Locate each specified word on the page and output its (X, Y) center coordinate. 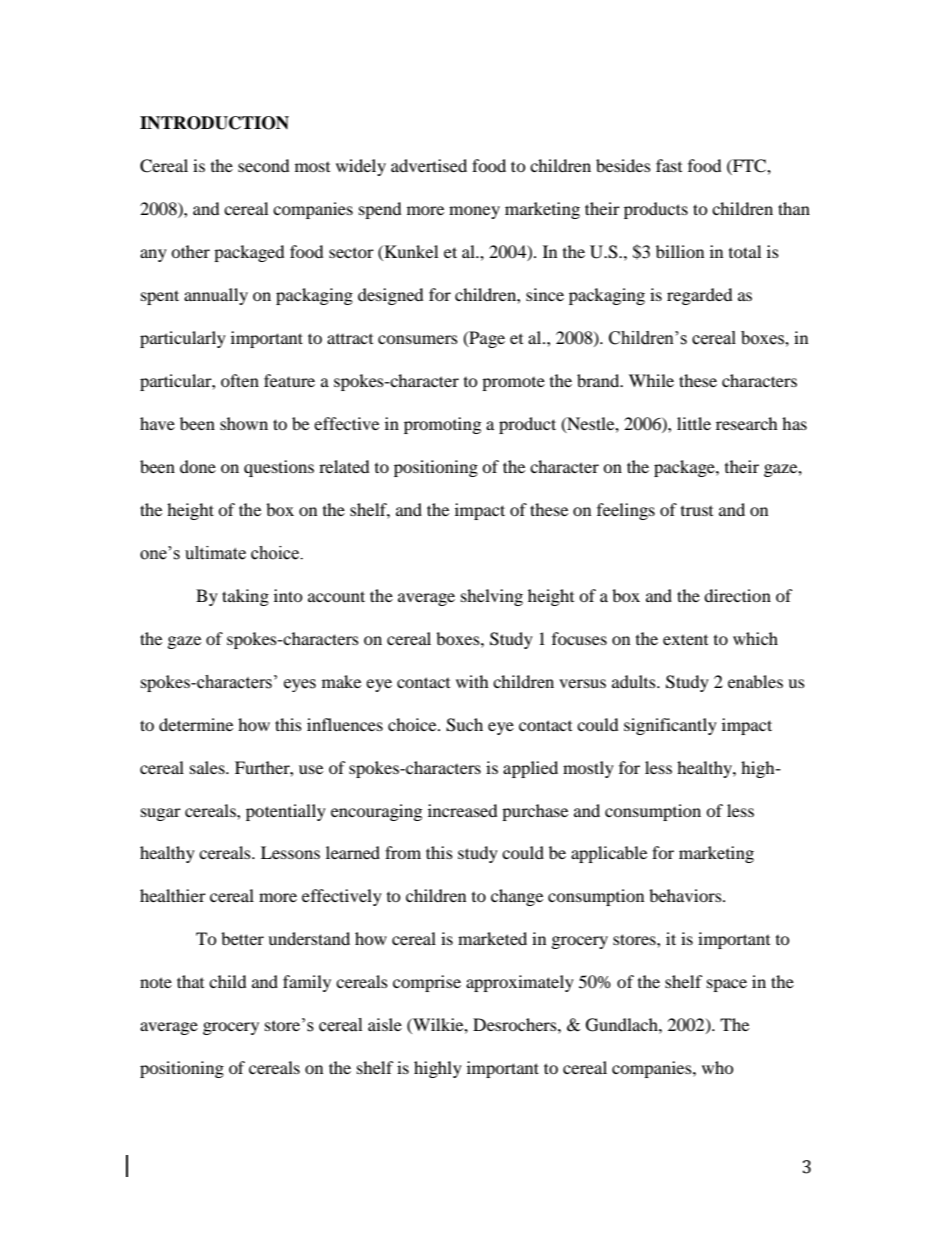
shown (244, 423)
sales (208, 767)
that (190, 981)
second (264, 165)
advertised (429, 165)
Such (464, 725)
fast (669, 165)
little (694, 423)
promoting (442, 425)
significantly (670, 726)
